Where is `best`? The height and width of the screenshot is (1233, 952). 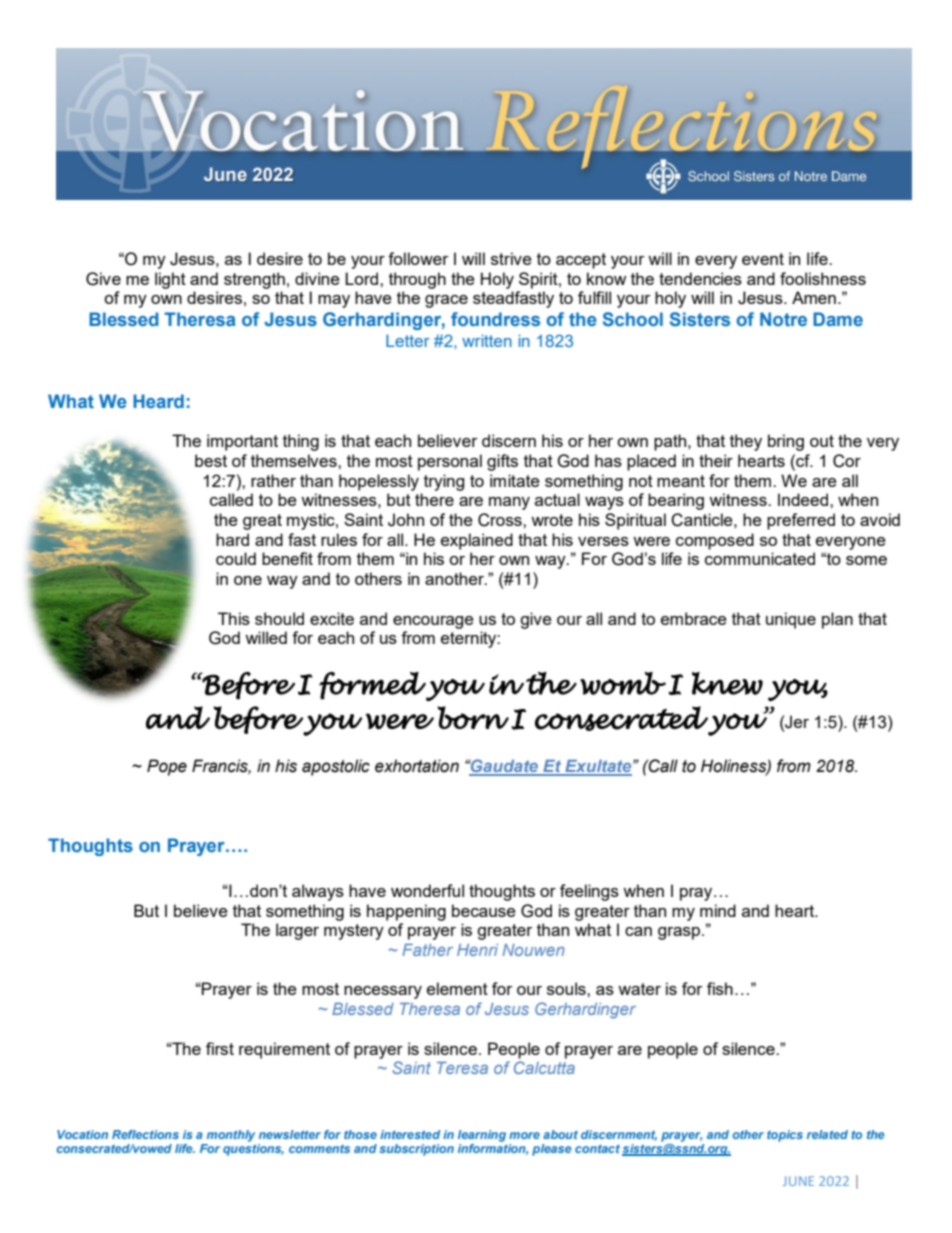 best is located at coordinates (211, 460).
